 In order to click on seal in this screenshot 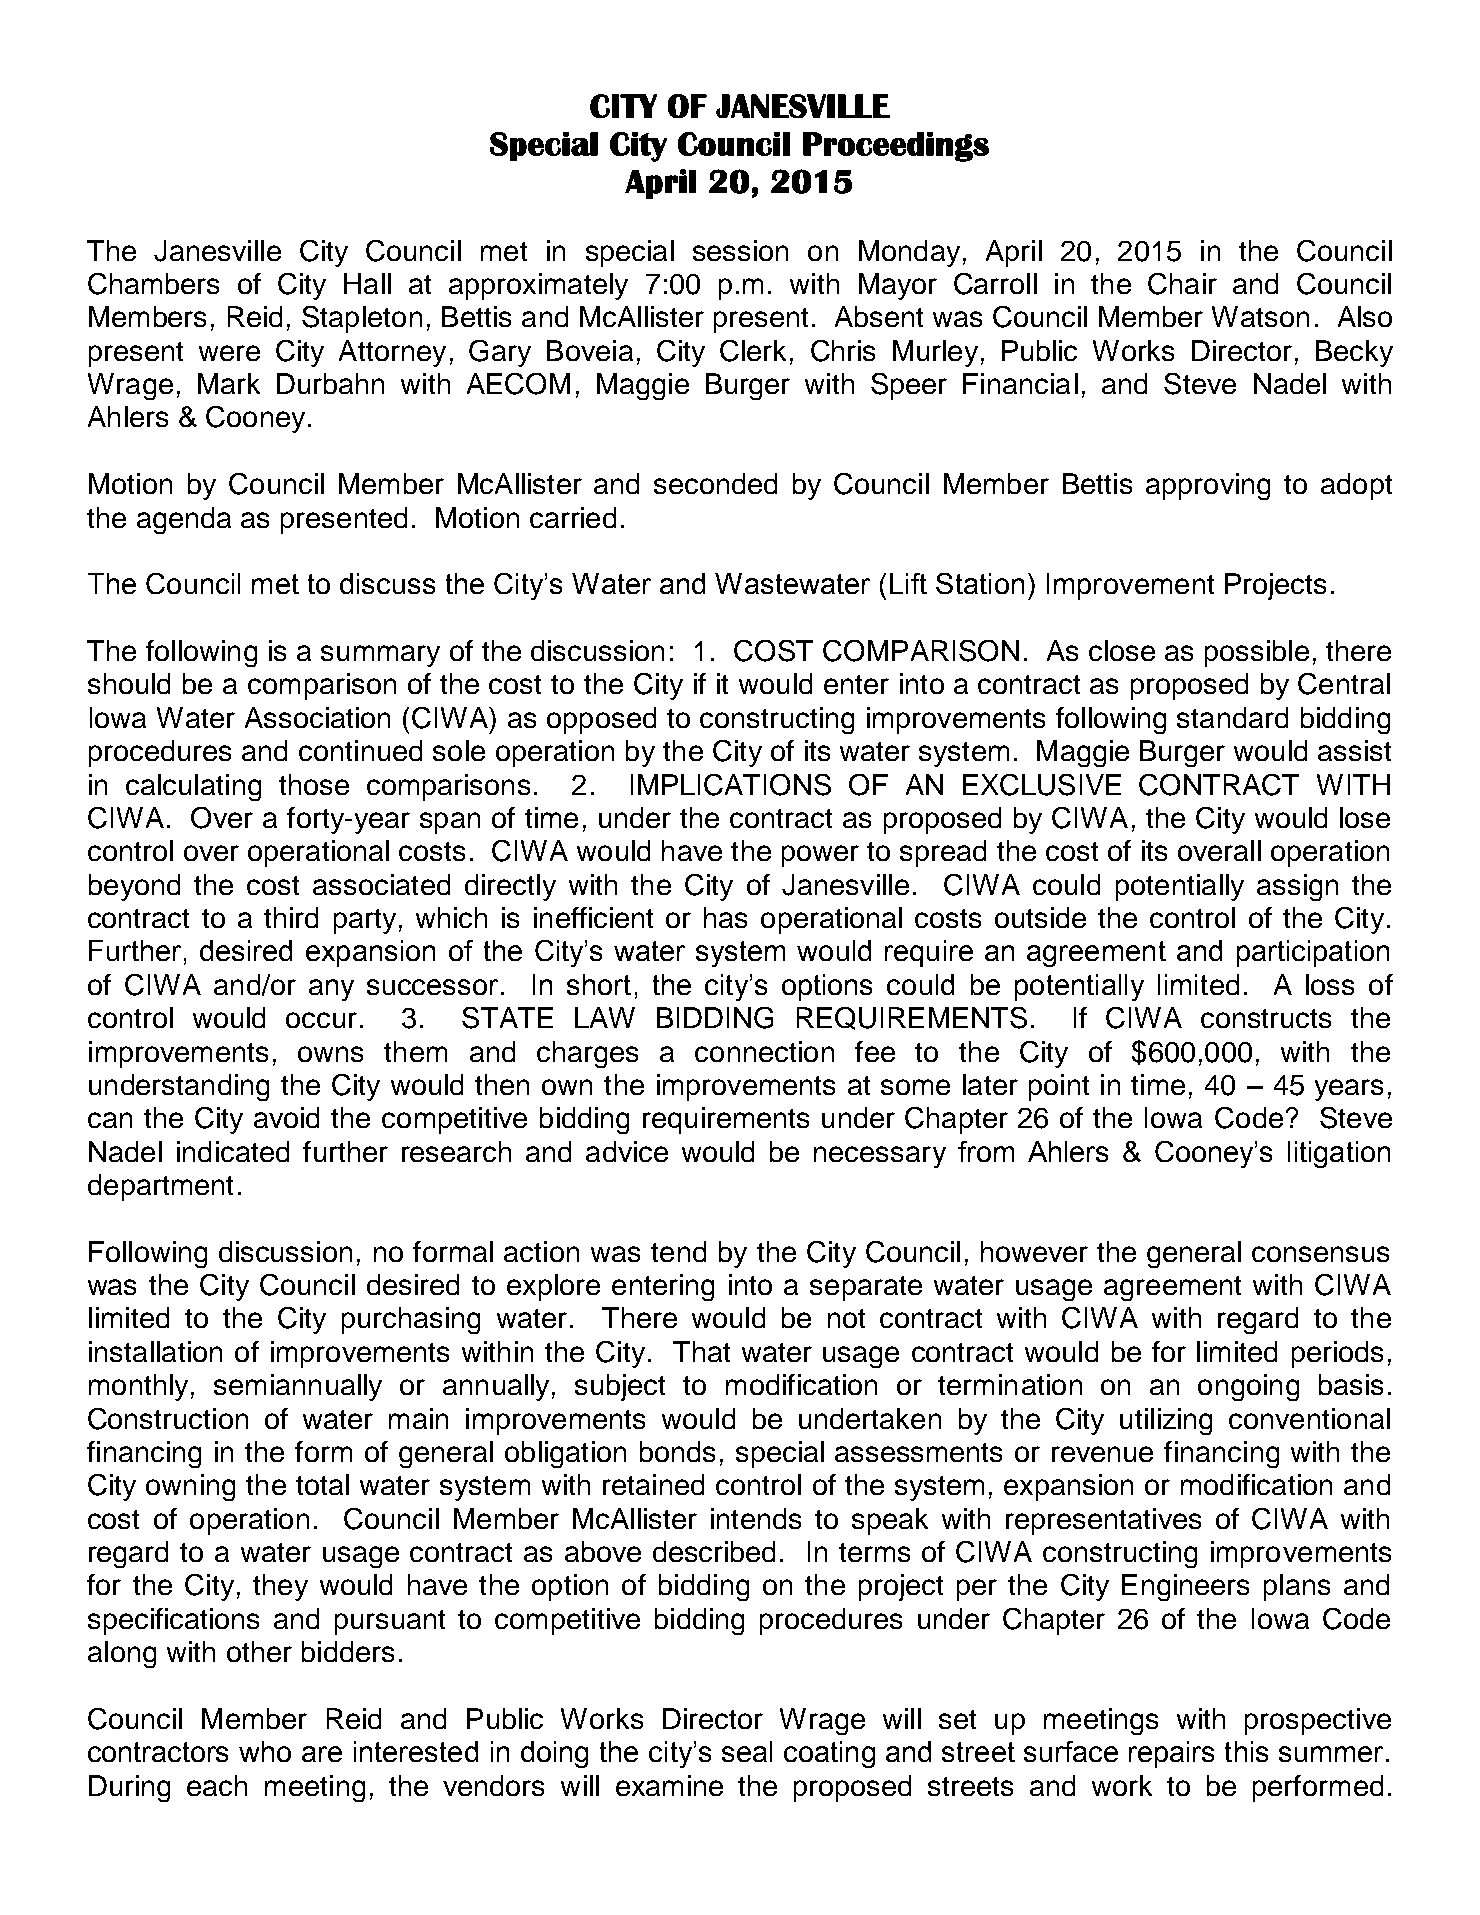, I will do `click(747, 1751)`.
